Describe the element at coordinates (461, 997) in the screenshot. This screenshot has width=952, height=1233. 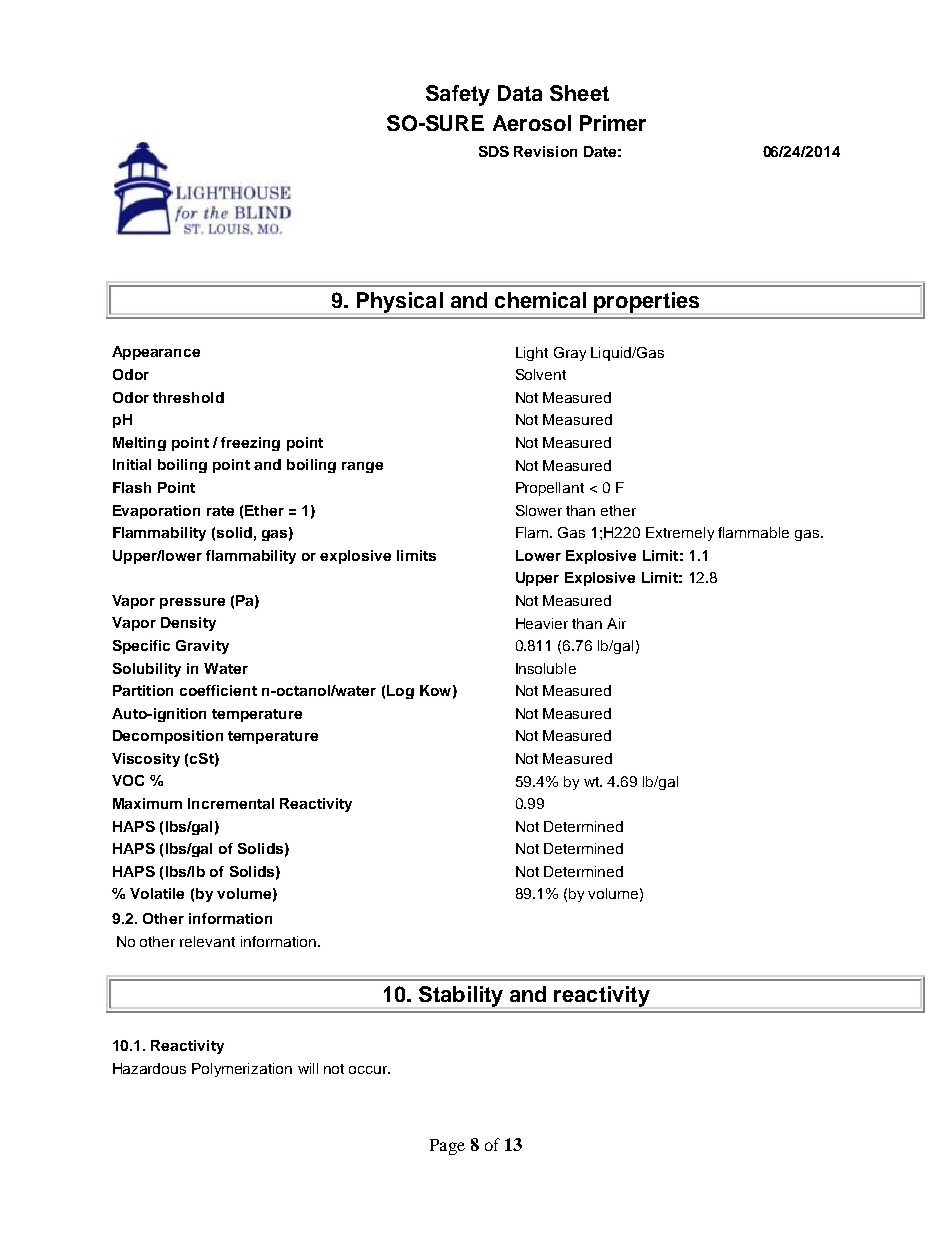
I see `Stability` at that location.
